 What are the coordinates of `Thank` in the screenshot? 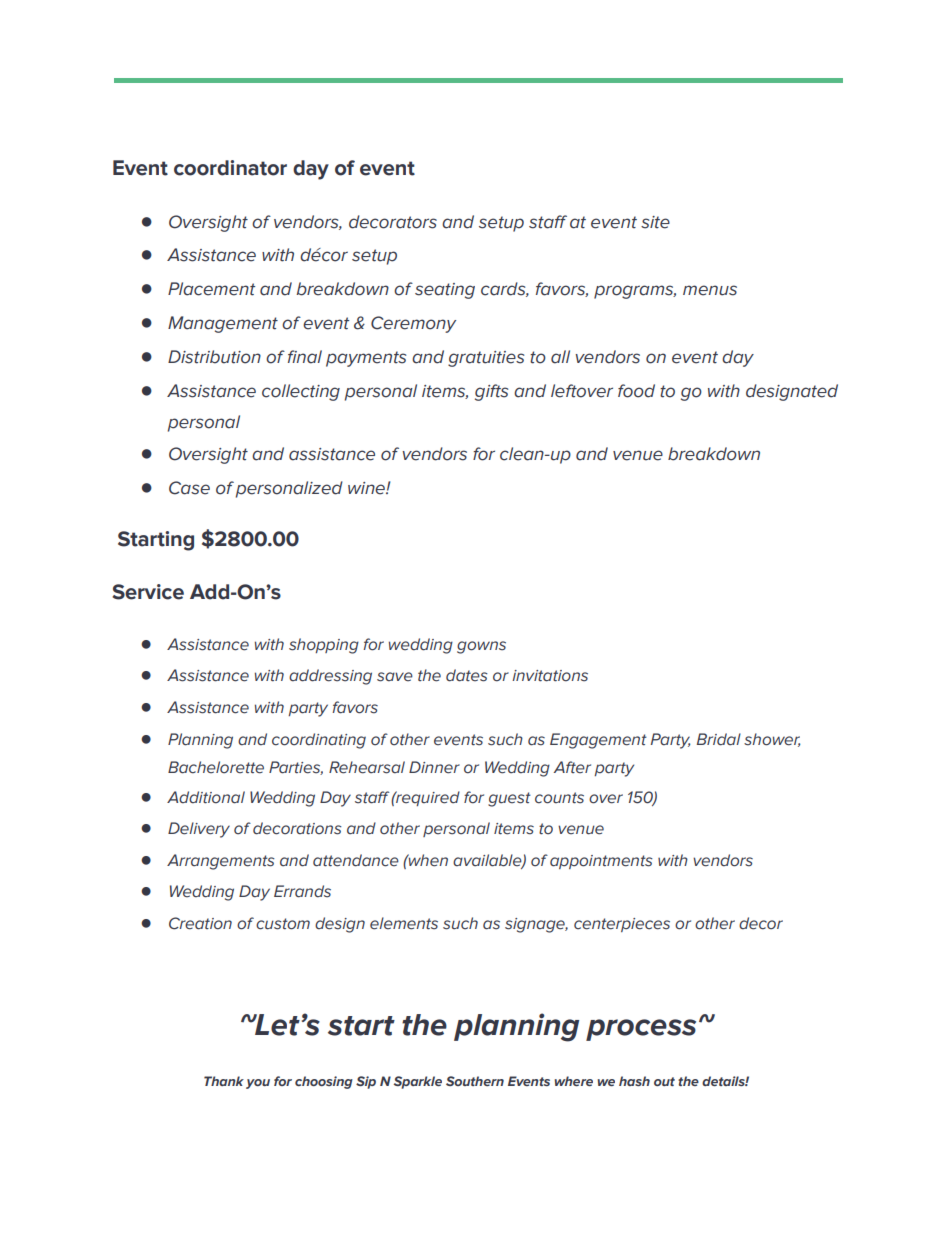 It's located at (224, 1081).
